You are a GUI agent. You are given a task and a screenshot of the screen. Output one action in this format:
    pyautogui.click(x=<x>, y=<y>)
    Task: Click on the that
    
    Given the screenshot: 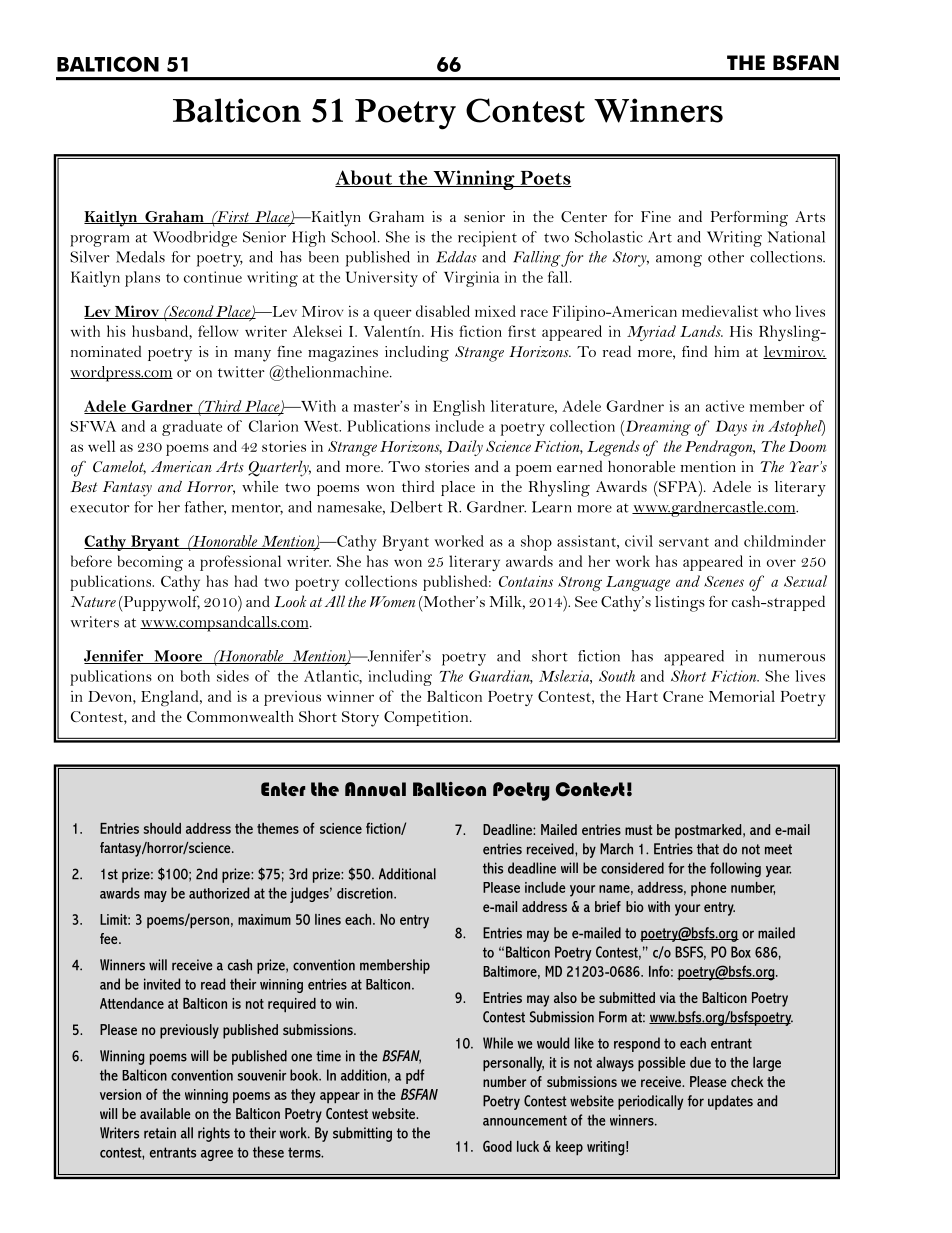 What is the action you would take?
    pyautogui.click(x=708, y=849)
